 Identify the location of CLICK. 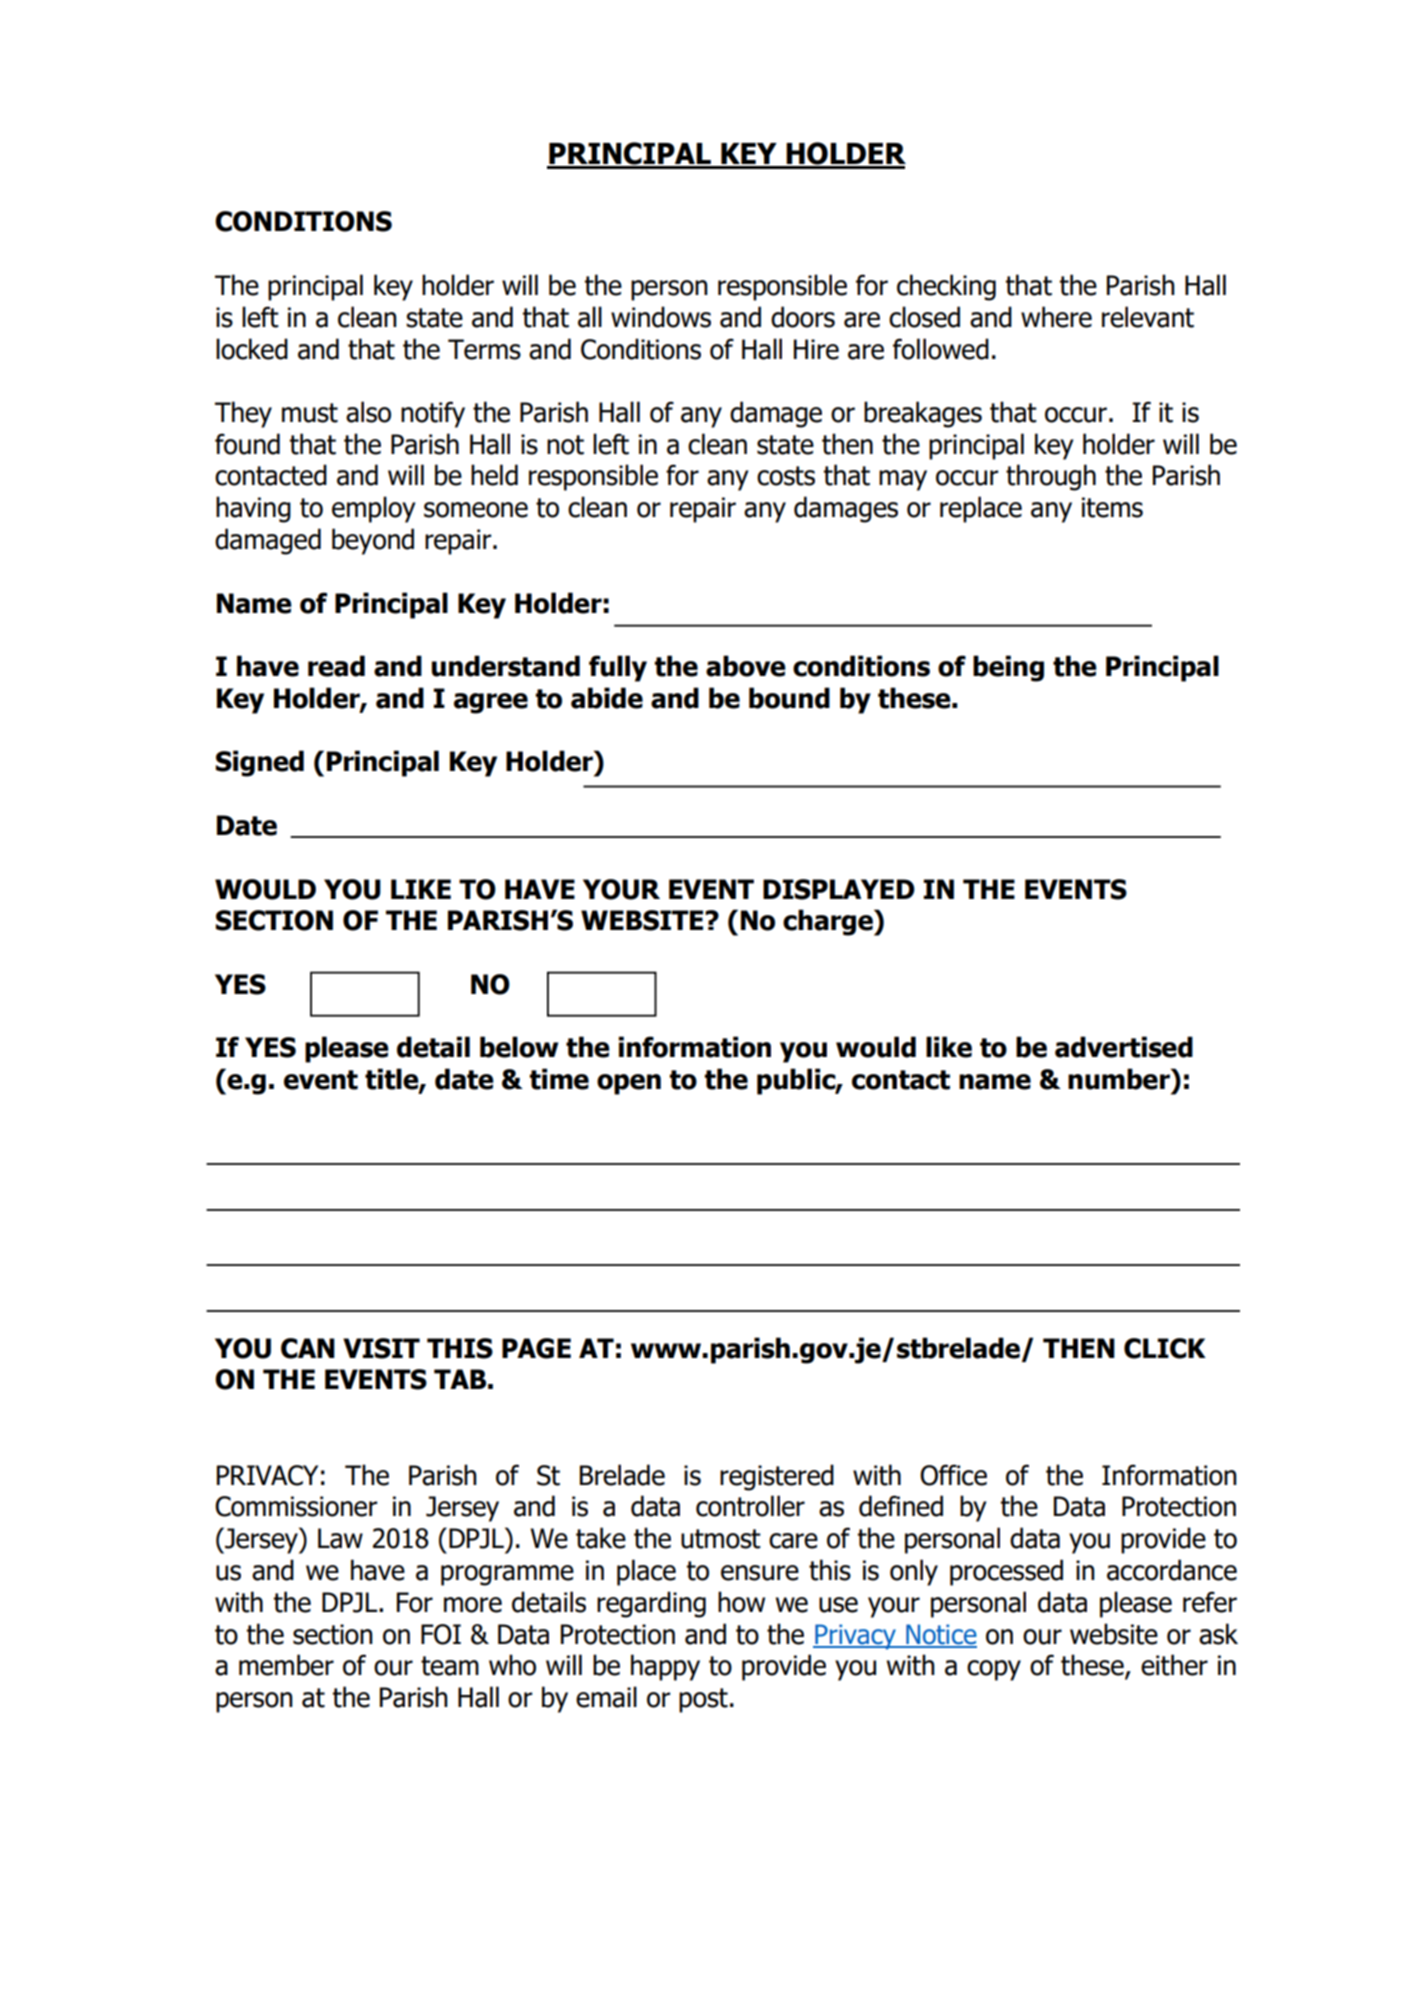
(1165, 1348).
